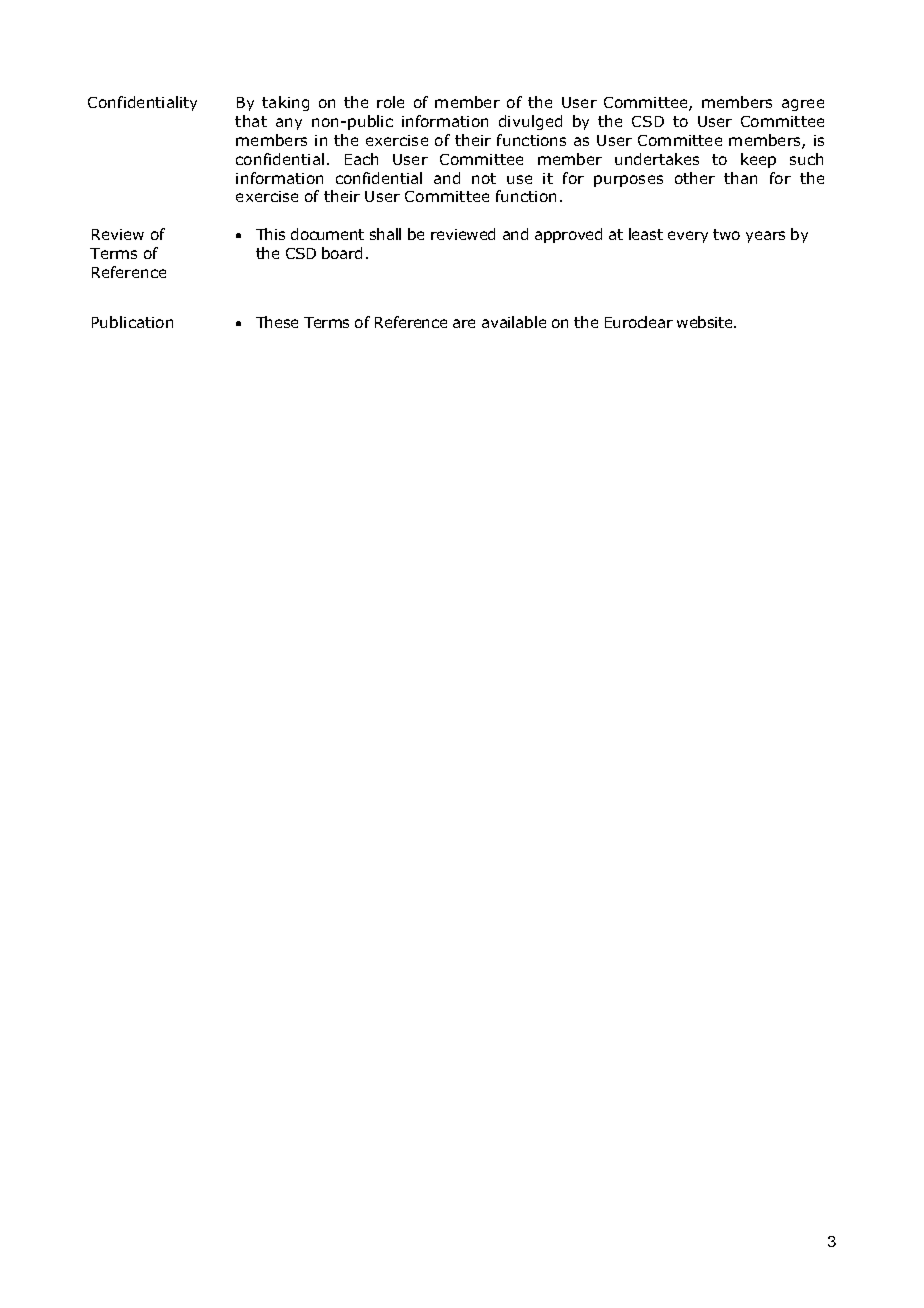 The height and width of the document is (1308, 924). What do you see at coordinates (740, 178) in the document?
I see `than` at bounding box center [740, 178].
